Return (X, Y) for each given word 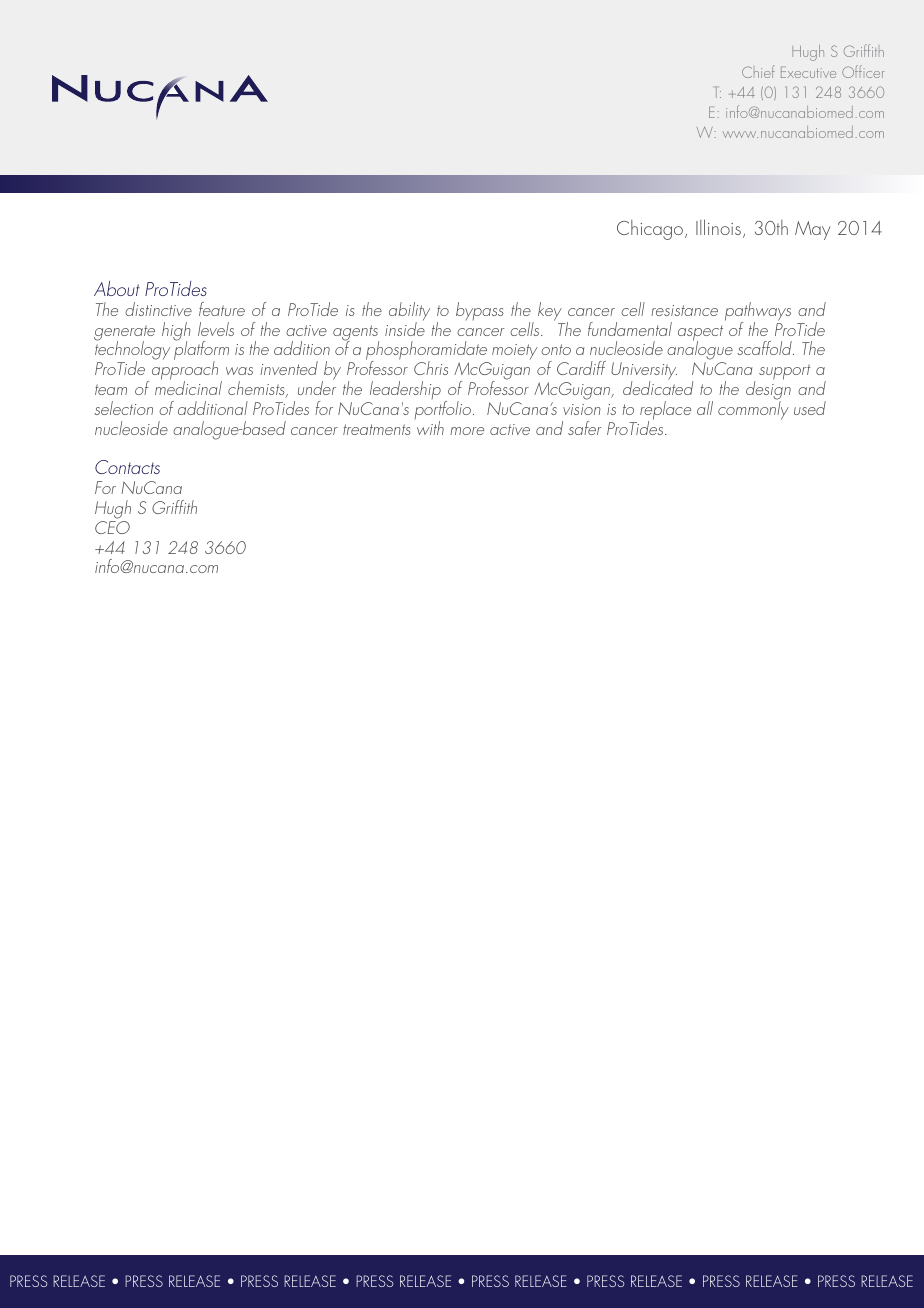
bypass (479, 311)
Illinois (718, 227)
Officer (863, 71)
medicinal (188, 387)
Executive (808, 72)
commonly (753, 409)
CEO (112, 527)
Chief (758, 71)
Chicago (651, 230)
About (117, 288)
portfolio (444, 411)
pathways (758, 312)
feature (222, 309)
